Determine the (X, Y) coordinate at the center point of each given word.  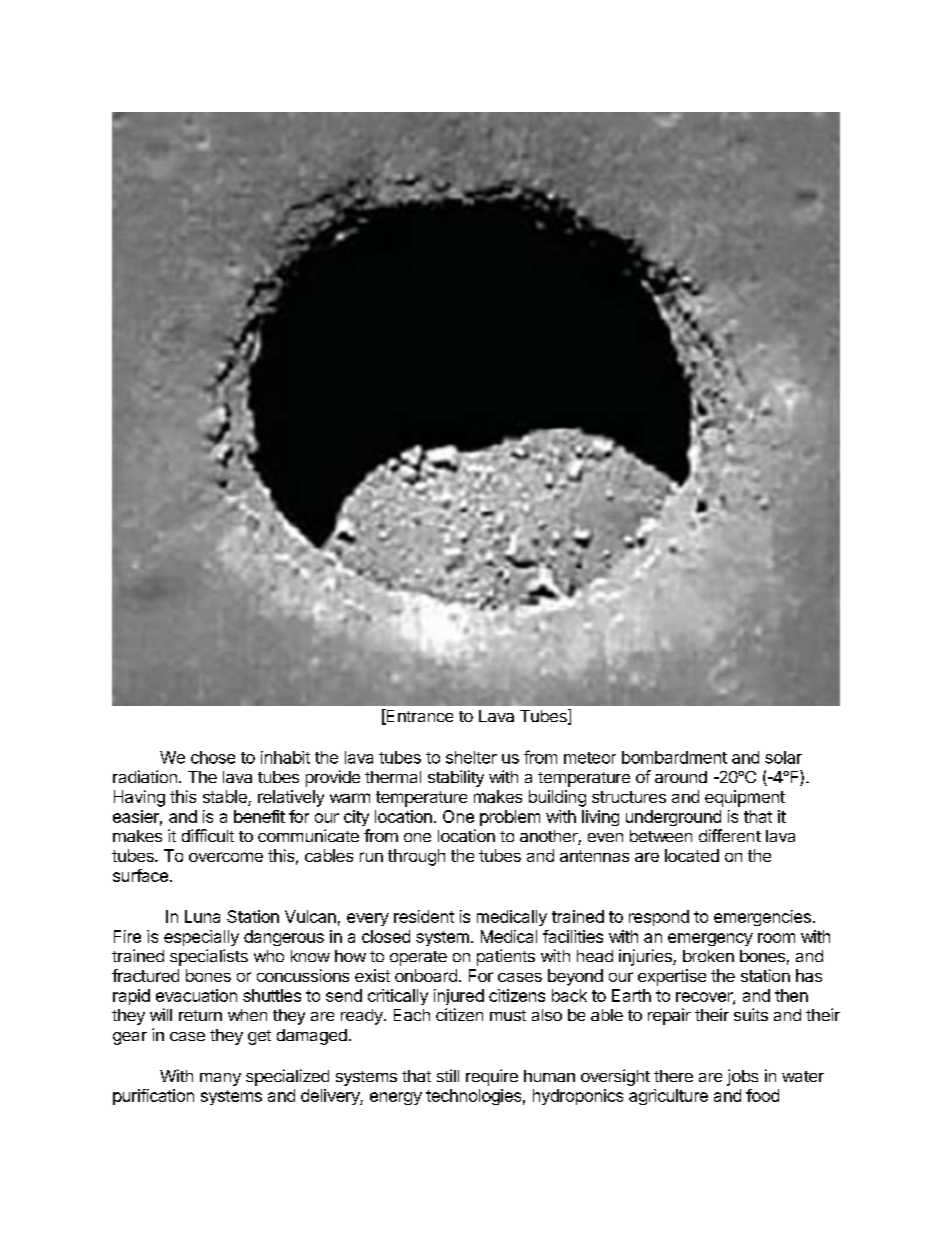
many (220, 1079)
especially (201, 938)
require (492, 1077)
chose (213, 757)
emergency (710, 939)
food (762, 1095)
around (681, 777)
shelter (471, 757)
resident (424, 916)
